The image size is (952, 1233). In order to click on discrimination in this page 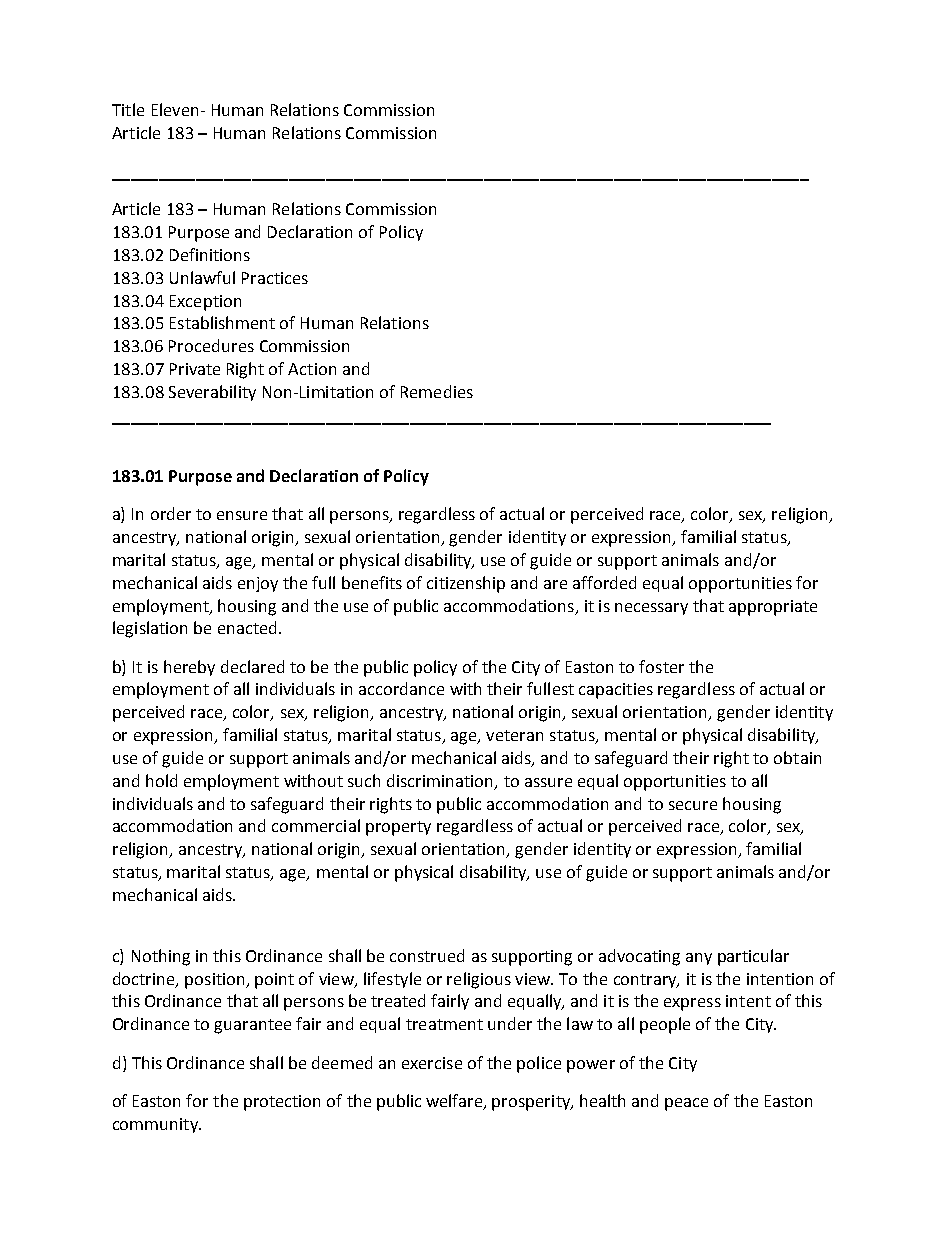, I will do `click(441, 781)`.
